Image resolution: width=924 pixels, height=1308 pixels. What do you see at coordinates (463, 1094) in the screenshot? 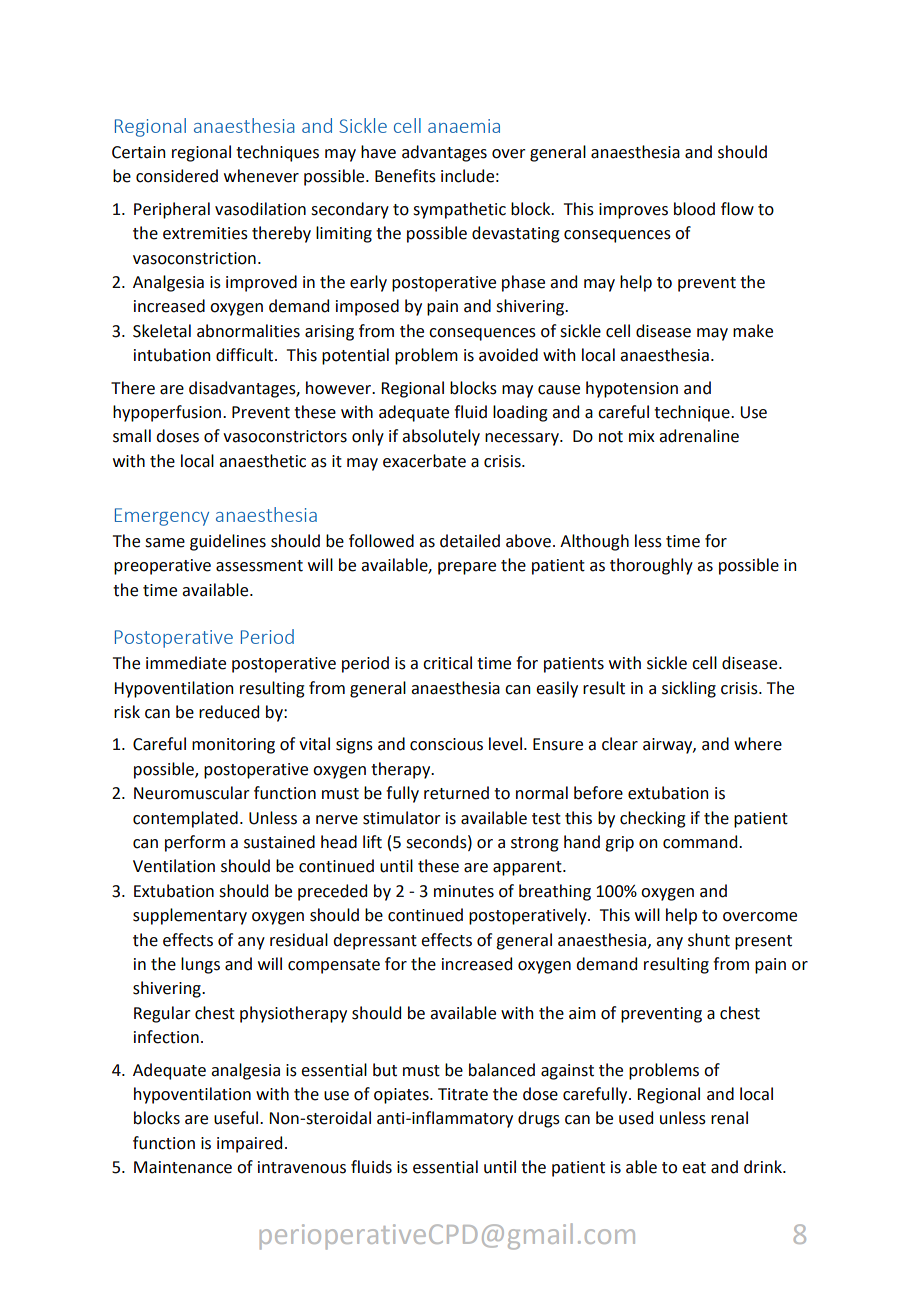
I see `Titrate` at bounding box center [463, 1094].
